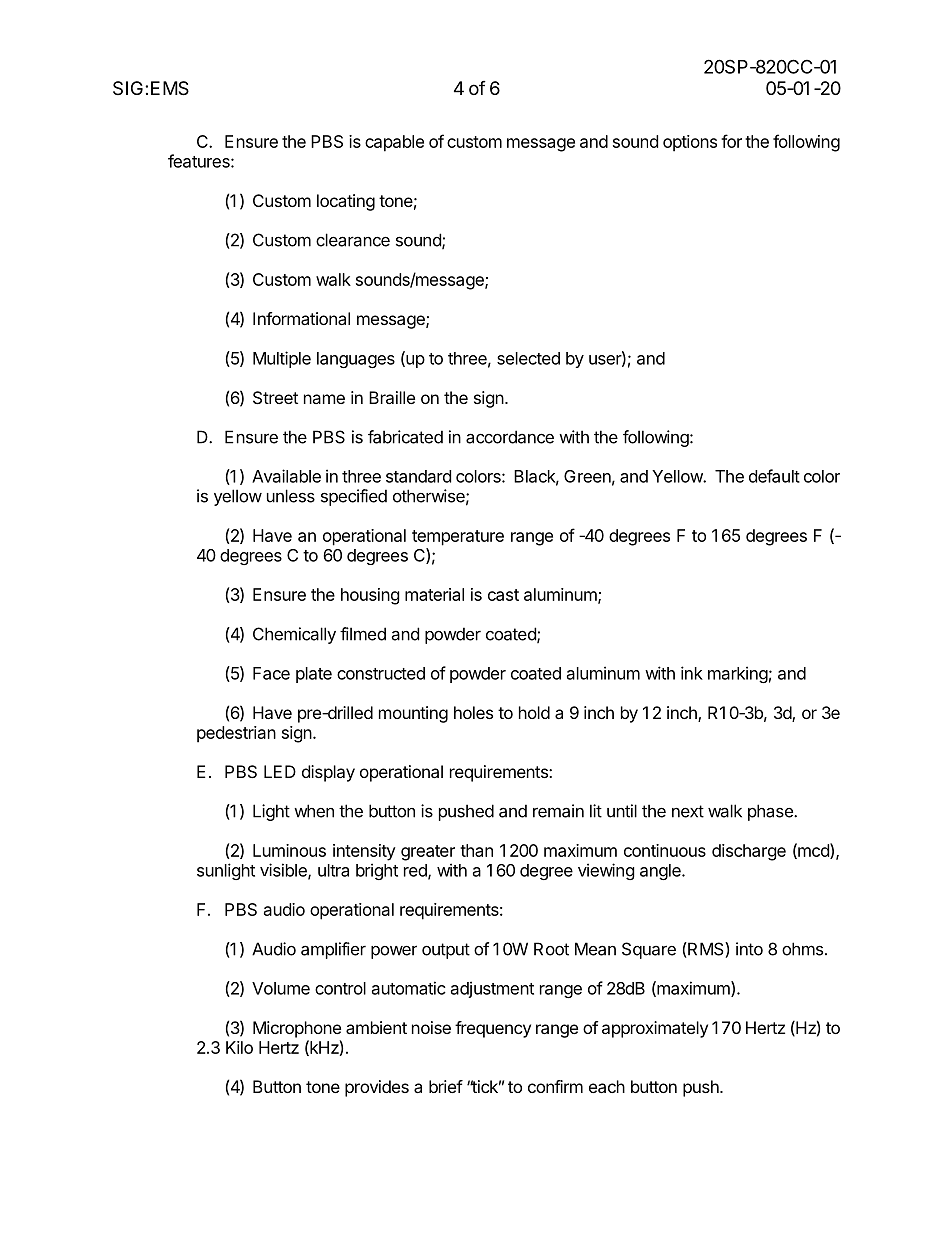 Image resolution: width=952 pixels, height=1233 pixels. I want to click on name, so click(324, 399).
